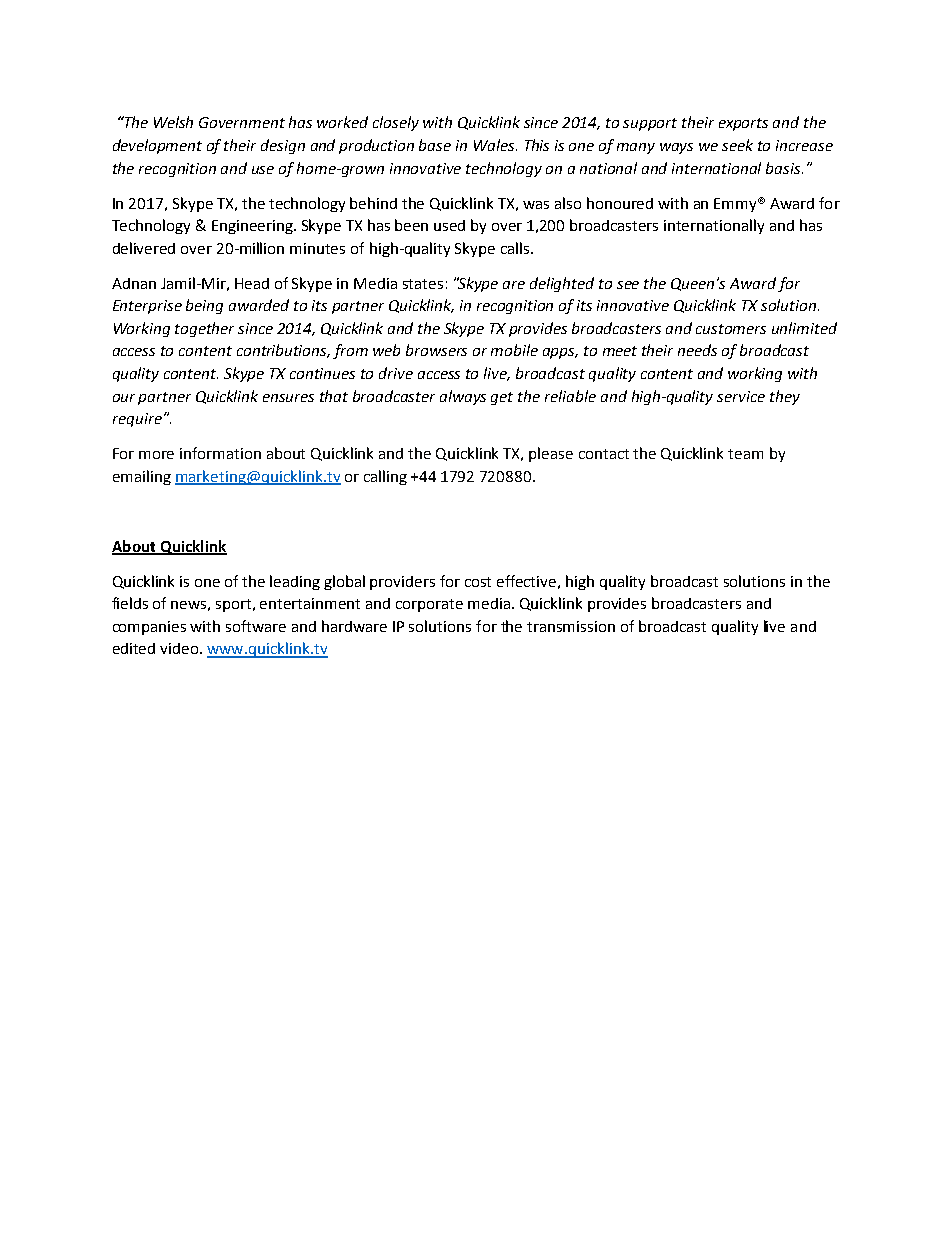  I want to click on Head, so click(252, 283).
